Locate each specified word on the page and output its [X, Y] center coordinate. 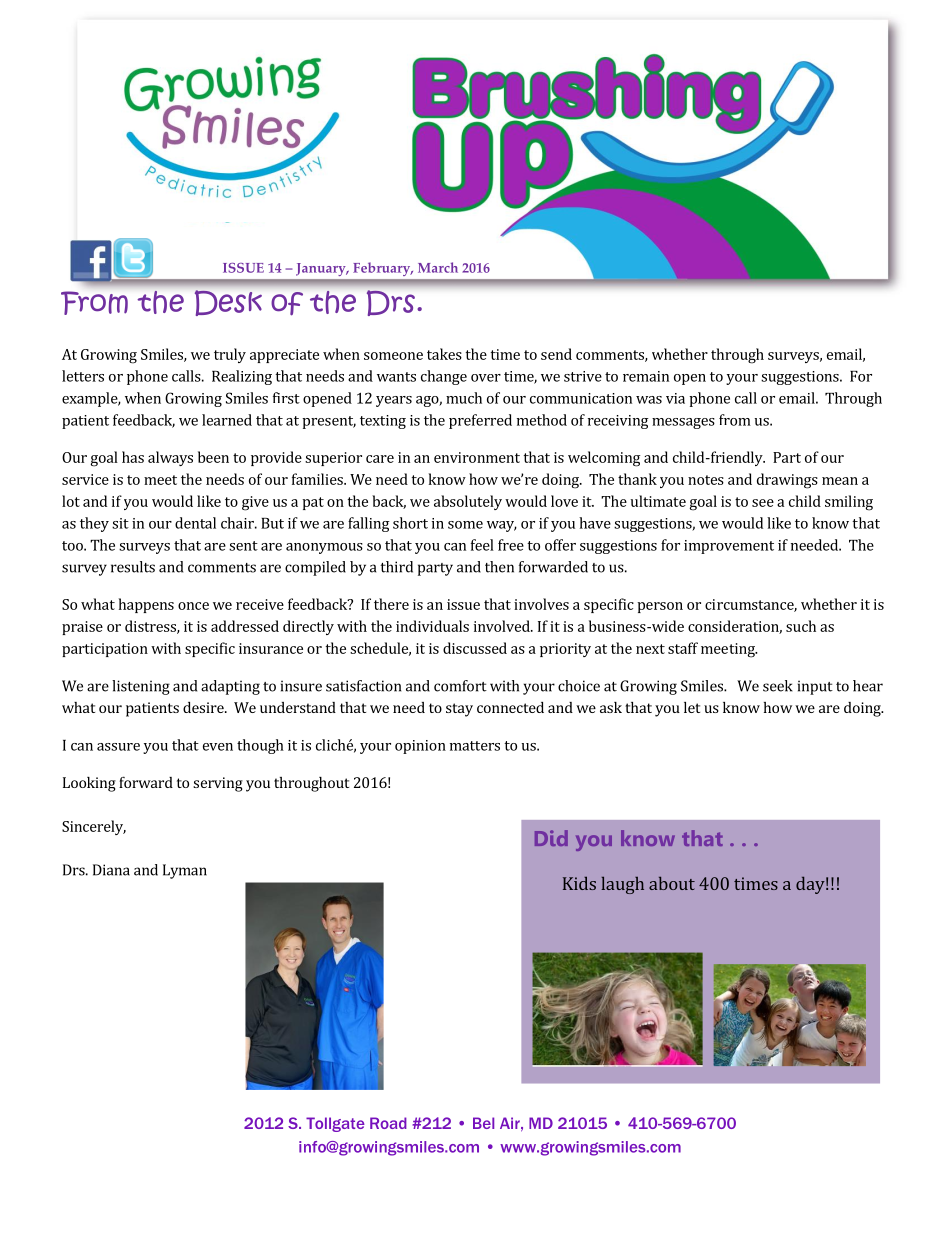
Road [388, 1123]
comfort [460, 686]
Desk [228, 303]
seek [778, 686]
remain [646, 376]
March [438, 267]
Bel [483, 1123]
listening [141, 687]
